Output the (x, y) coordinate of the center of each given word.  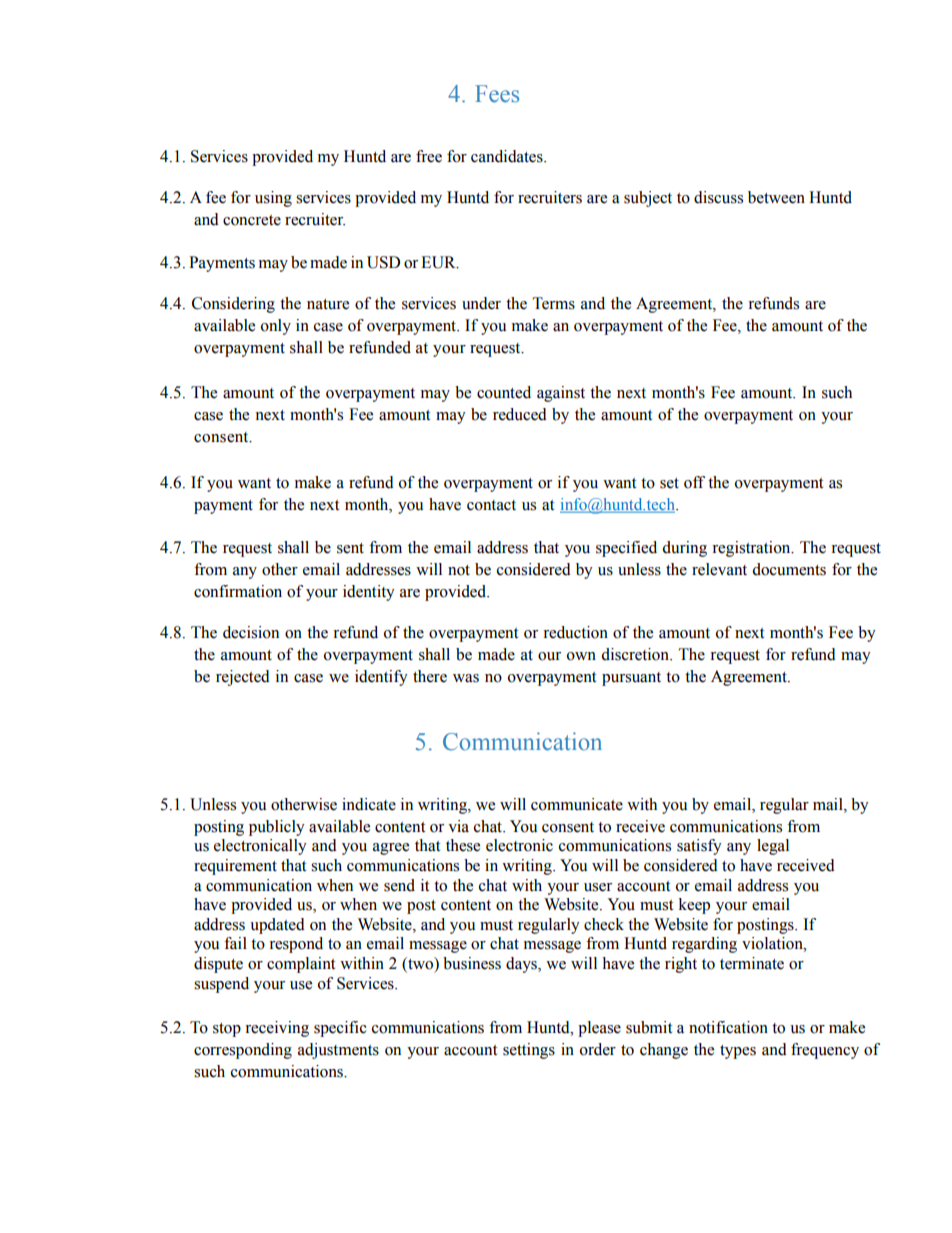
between (776, 197)
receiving (277, 1029)
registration (752, 549)
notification (728, 1027)
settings (529, 1051)
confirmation (238, 591)
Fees (497, 94)
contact (491, 505)
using (273, 199)
